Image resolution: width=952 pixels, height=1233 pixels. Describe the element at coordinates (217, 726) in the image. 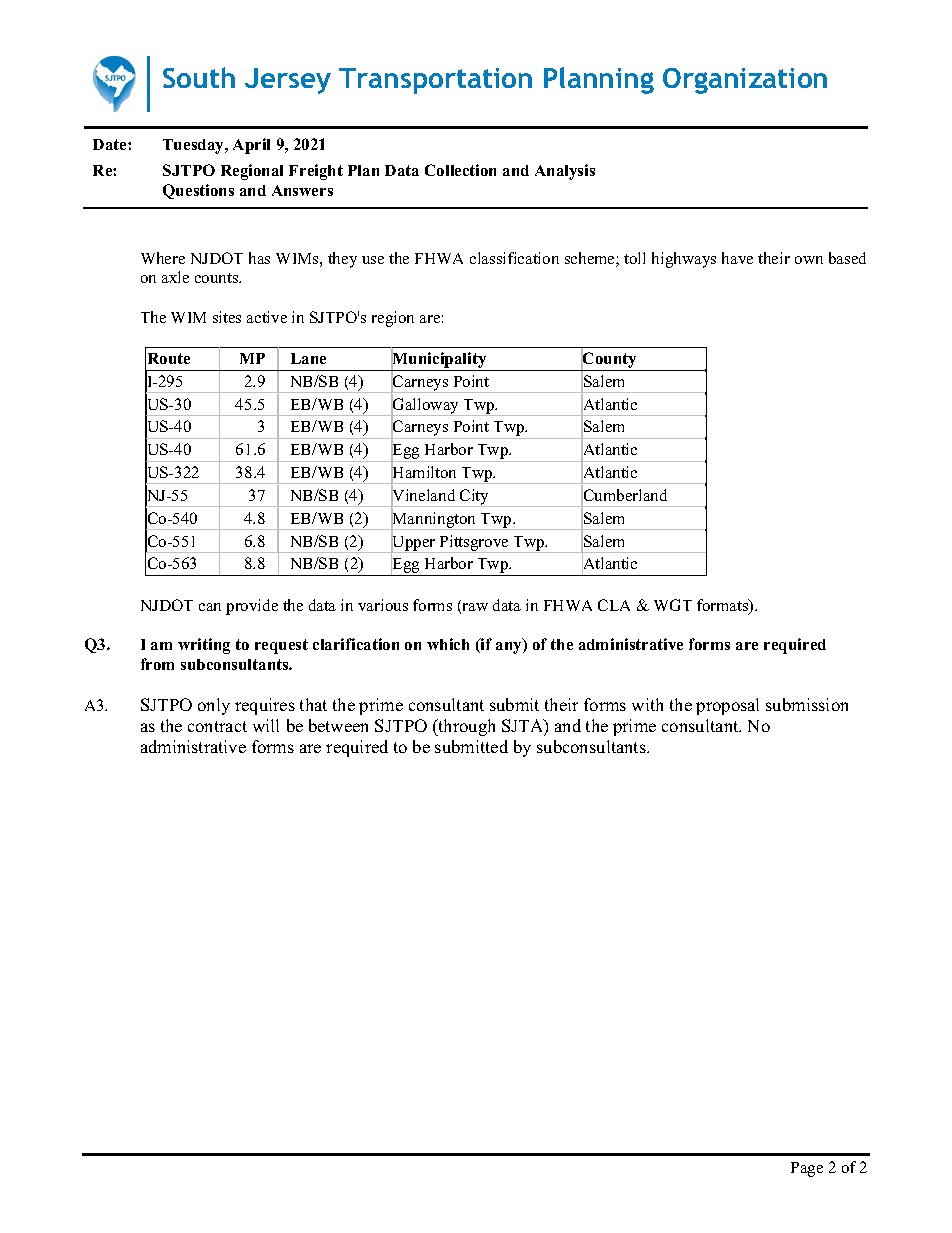

I see `contract` at that location.
